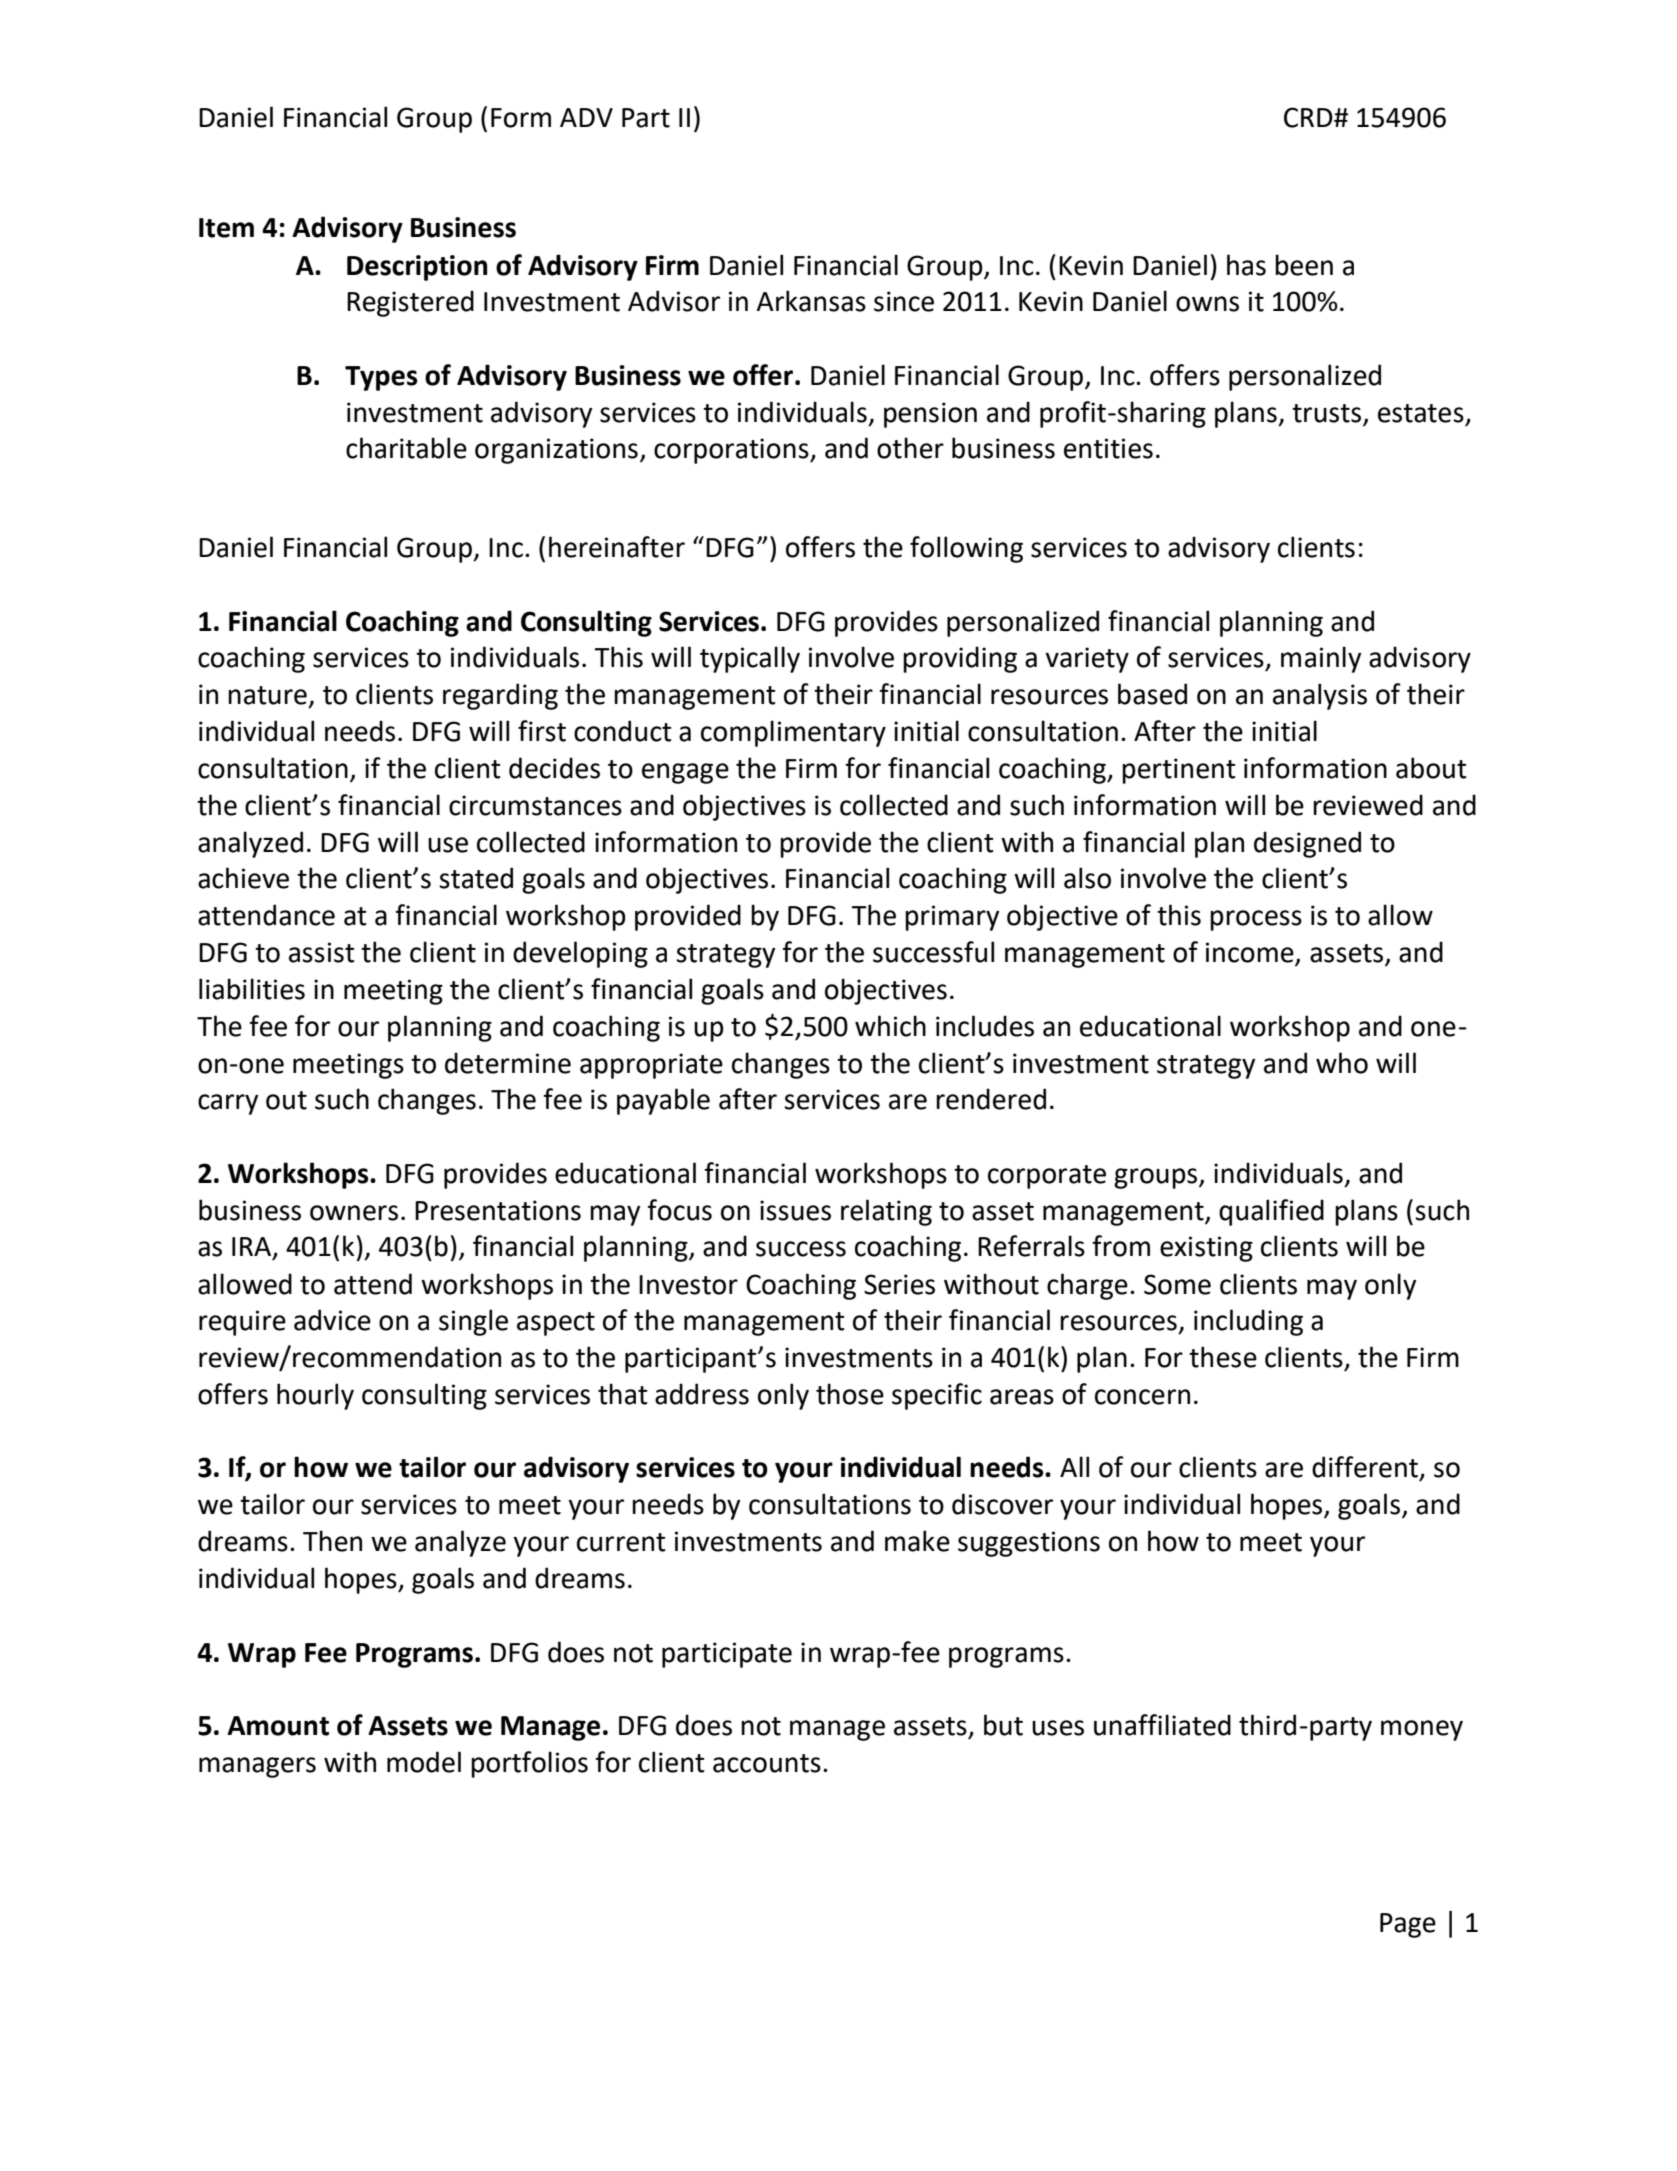 The width and height of the image is (1677, 2171). What do you see at coordinates (424, 1762) in the image?
I see `model` at bounding box center [424, 1762].
